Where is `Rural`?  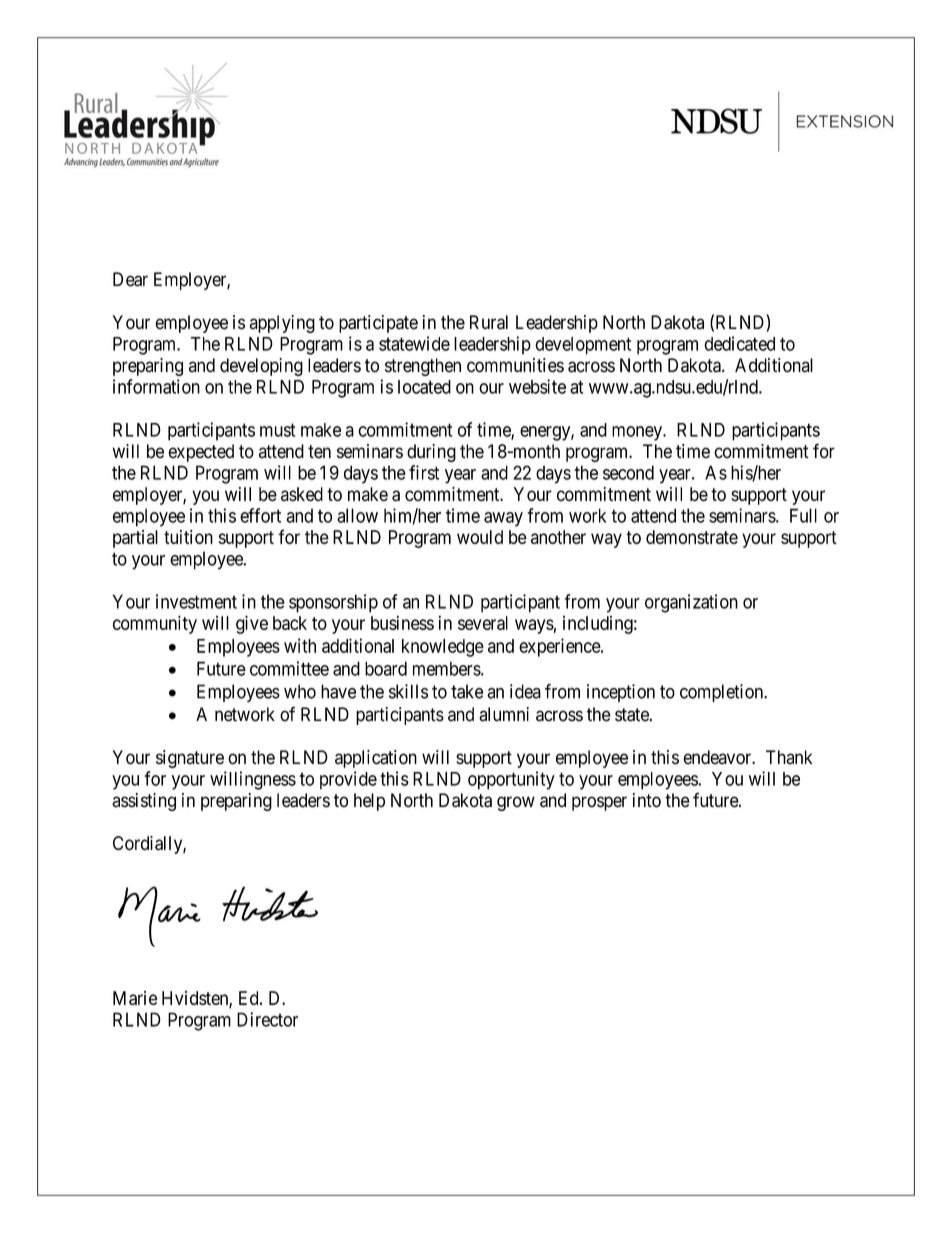 Rural is located at coordinates (489, 322).
